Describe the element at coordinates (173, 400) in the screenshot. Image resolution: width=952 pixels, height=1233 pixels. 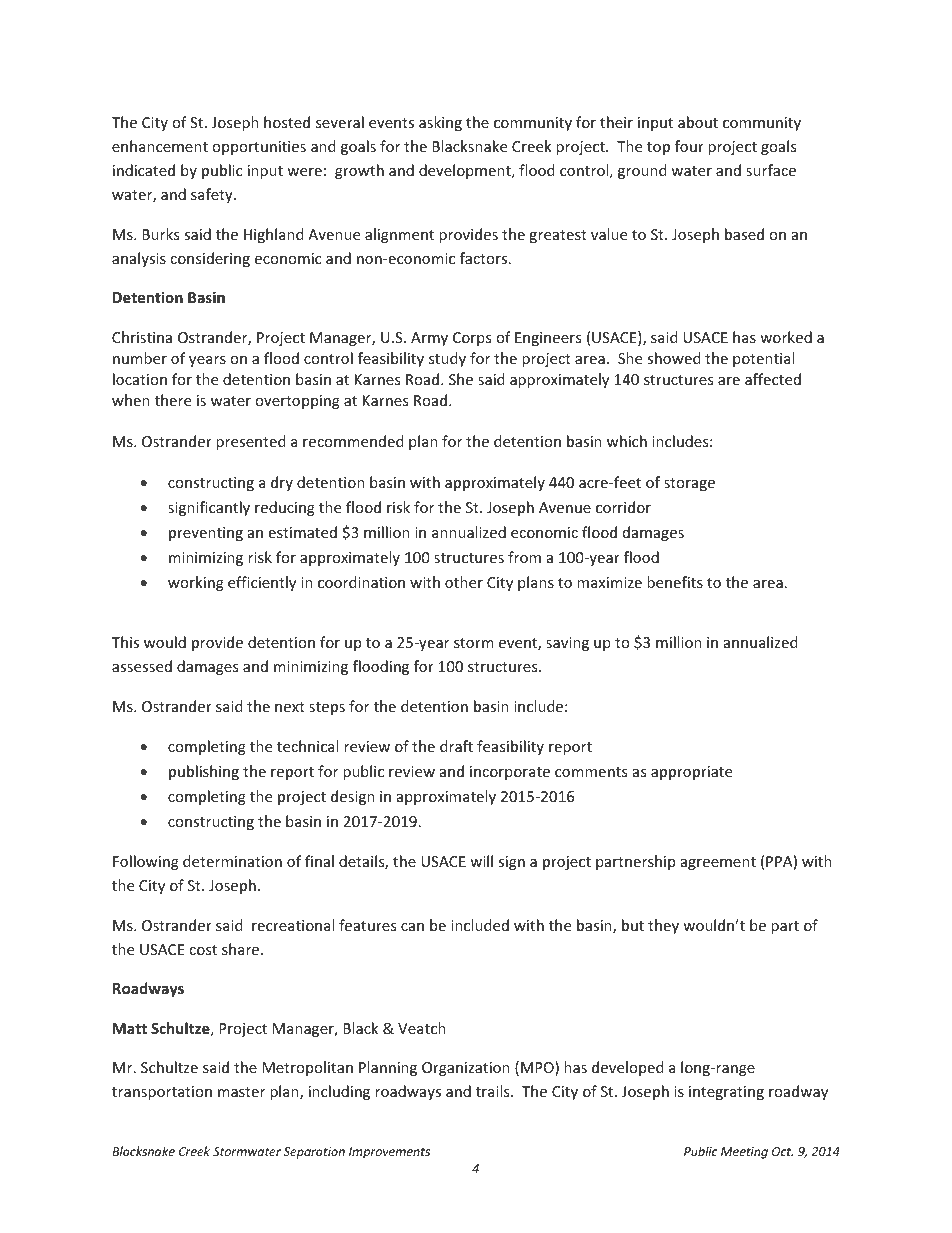
I see `there` at that location.
